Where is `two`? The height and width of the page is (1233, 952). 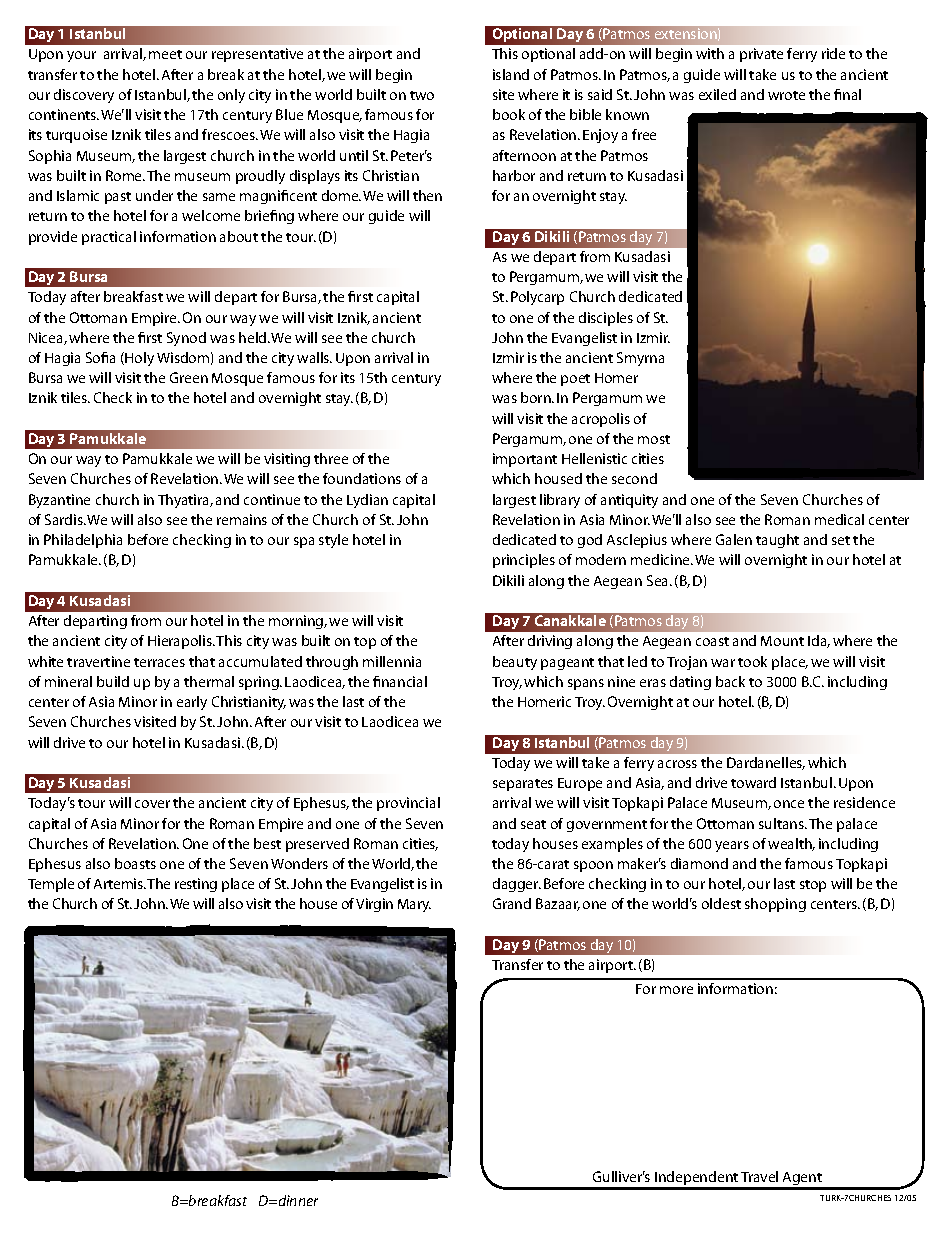
two is located at coordinates (422, 95).
